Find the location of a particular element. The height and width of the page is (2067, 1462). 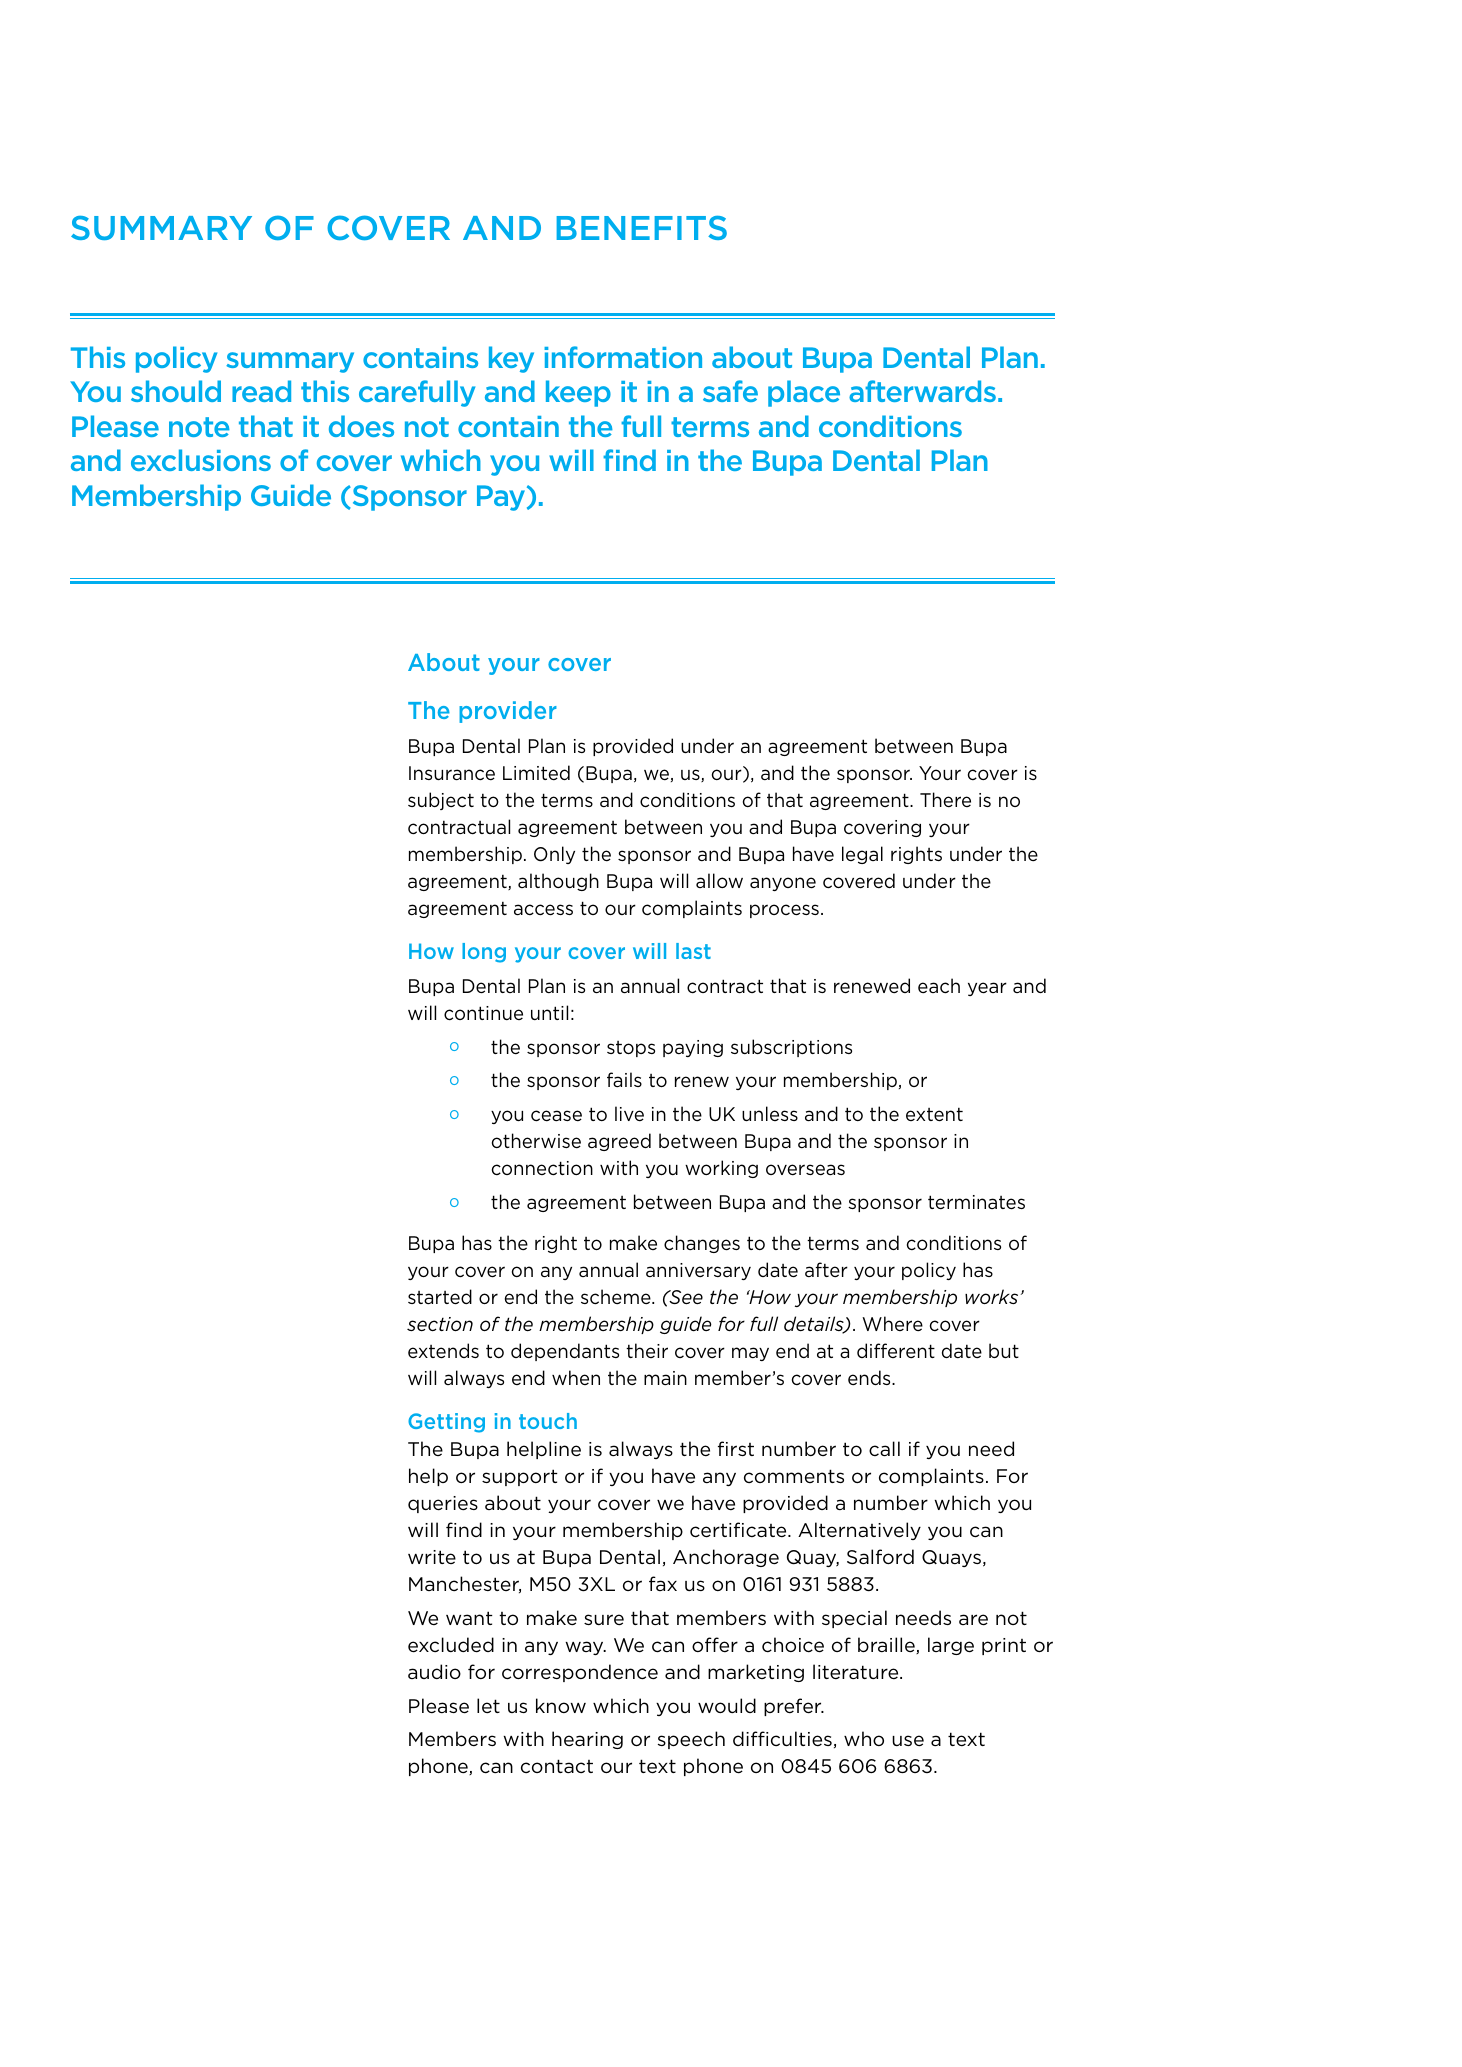

Limited is located at coordinates (536, 773).
